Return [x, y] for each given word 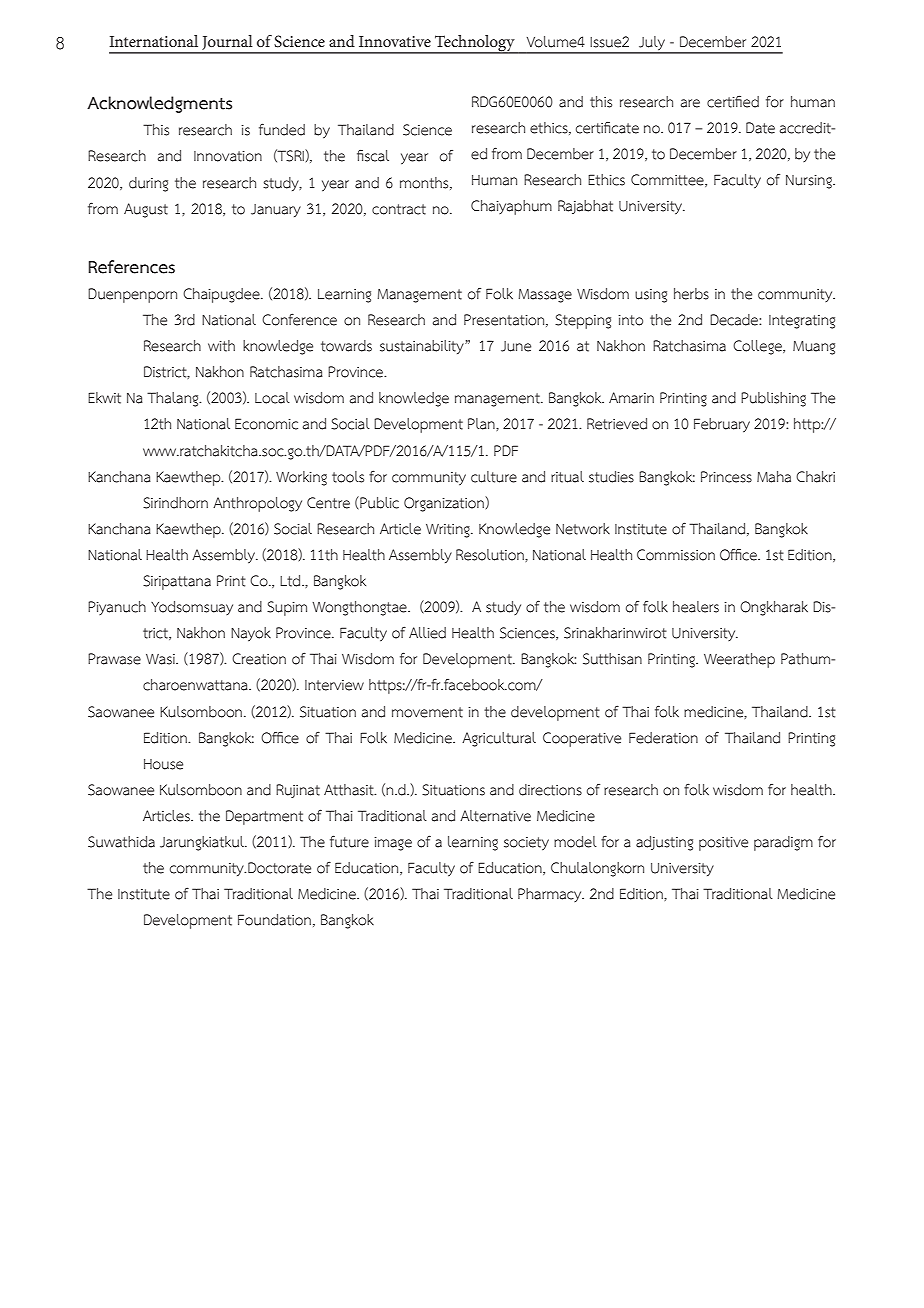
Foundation [274, 920]
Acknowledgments [159, 104]
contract [399, 209]
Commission [676, 555]
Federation [663, 738]
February [722, 425]
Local [272, 398]
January [276, 210]
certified [733, 102]
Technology [475, 44]
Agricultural [499, 739]
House [163, 764]
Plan [482, 424]
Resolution [491, 555]
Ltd [291, 581]
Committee [668, 180]
